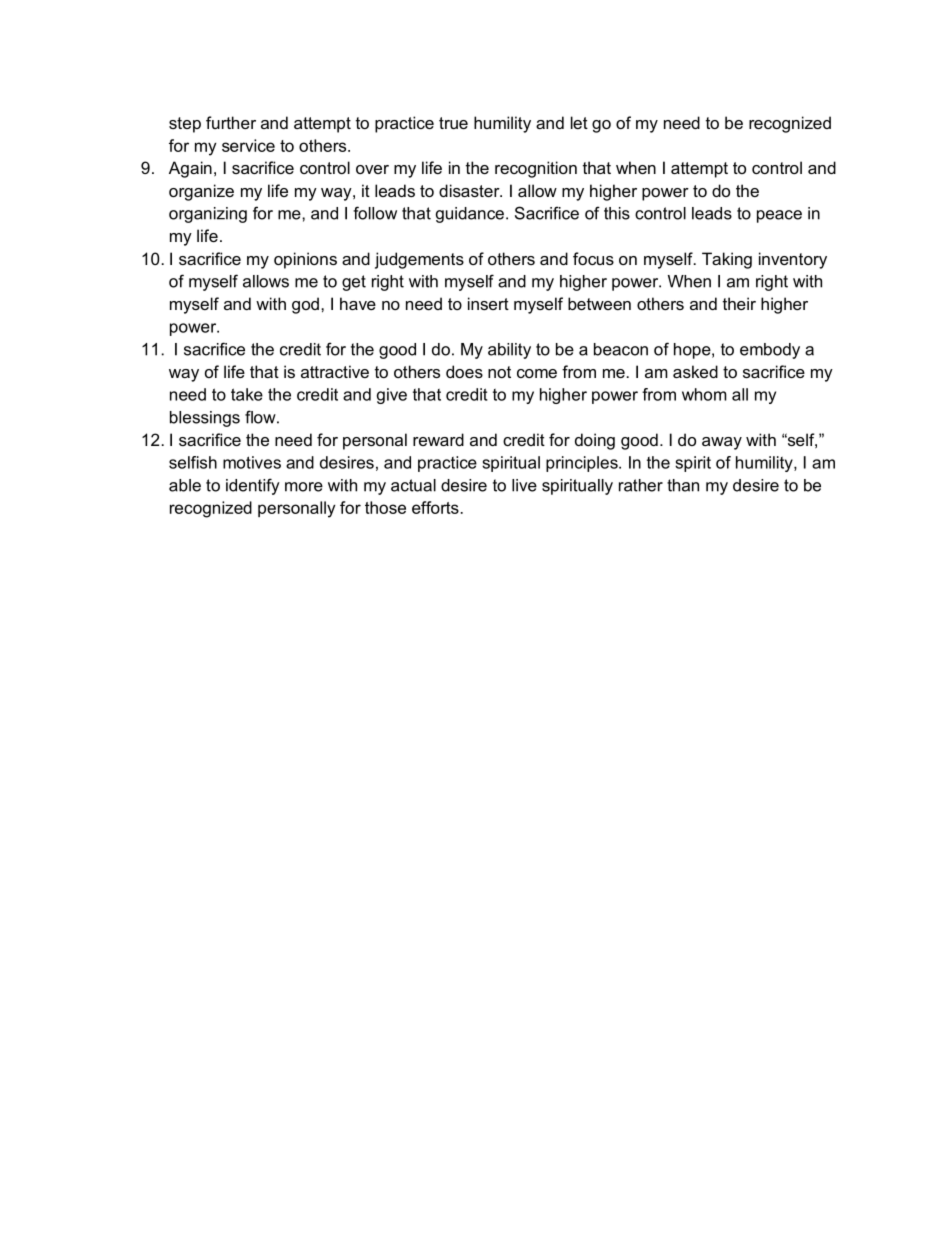  I want to click on peace, so click(779, 216).
